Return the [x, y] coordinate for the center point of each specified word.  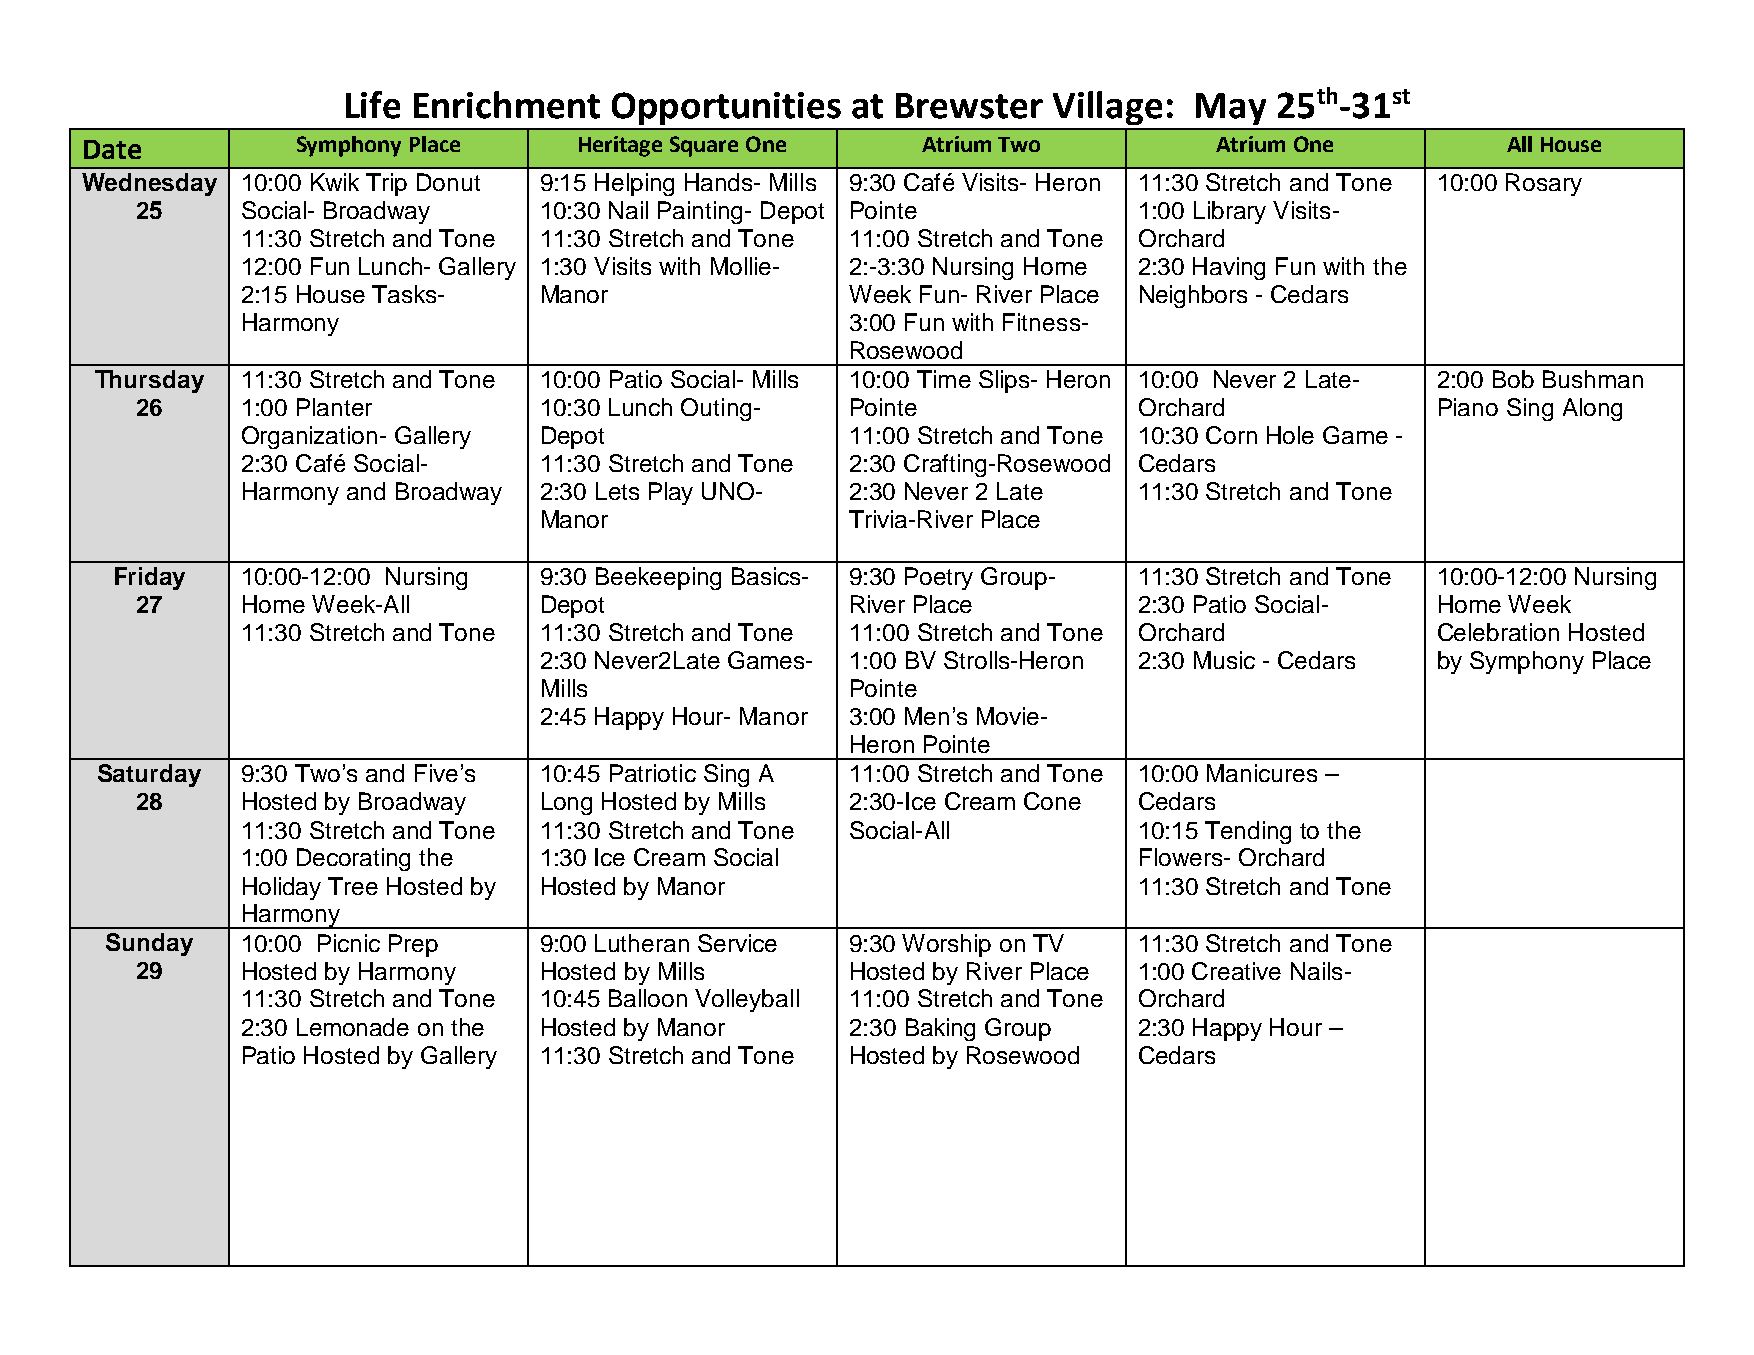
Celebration [1498, 632]
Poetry [939, 578]
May [1231, 109]
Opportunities [726, 108]
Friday [150, 578]
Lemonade [353, 1027]
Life [373, 105]
